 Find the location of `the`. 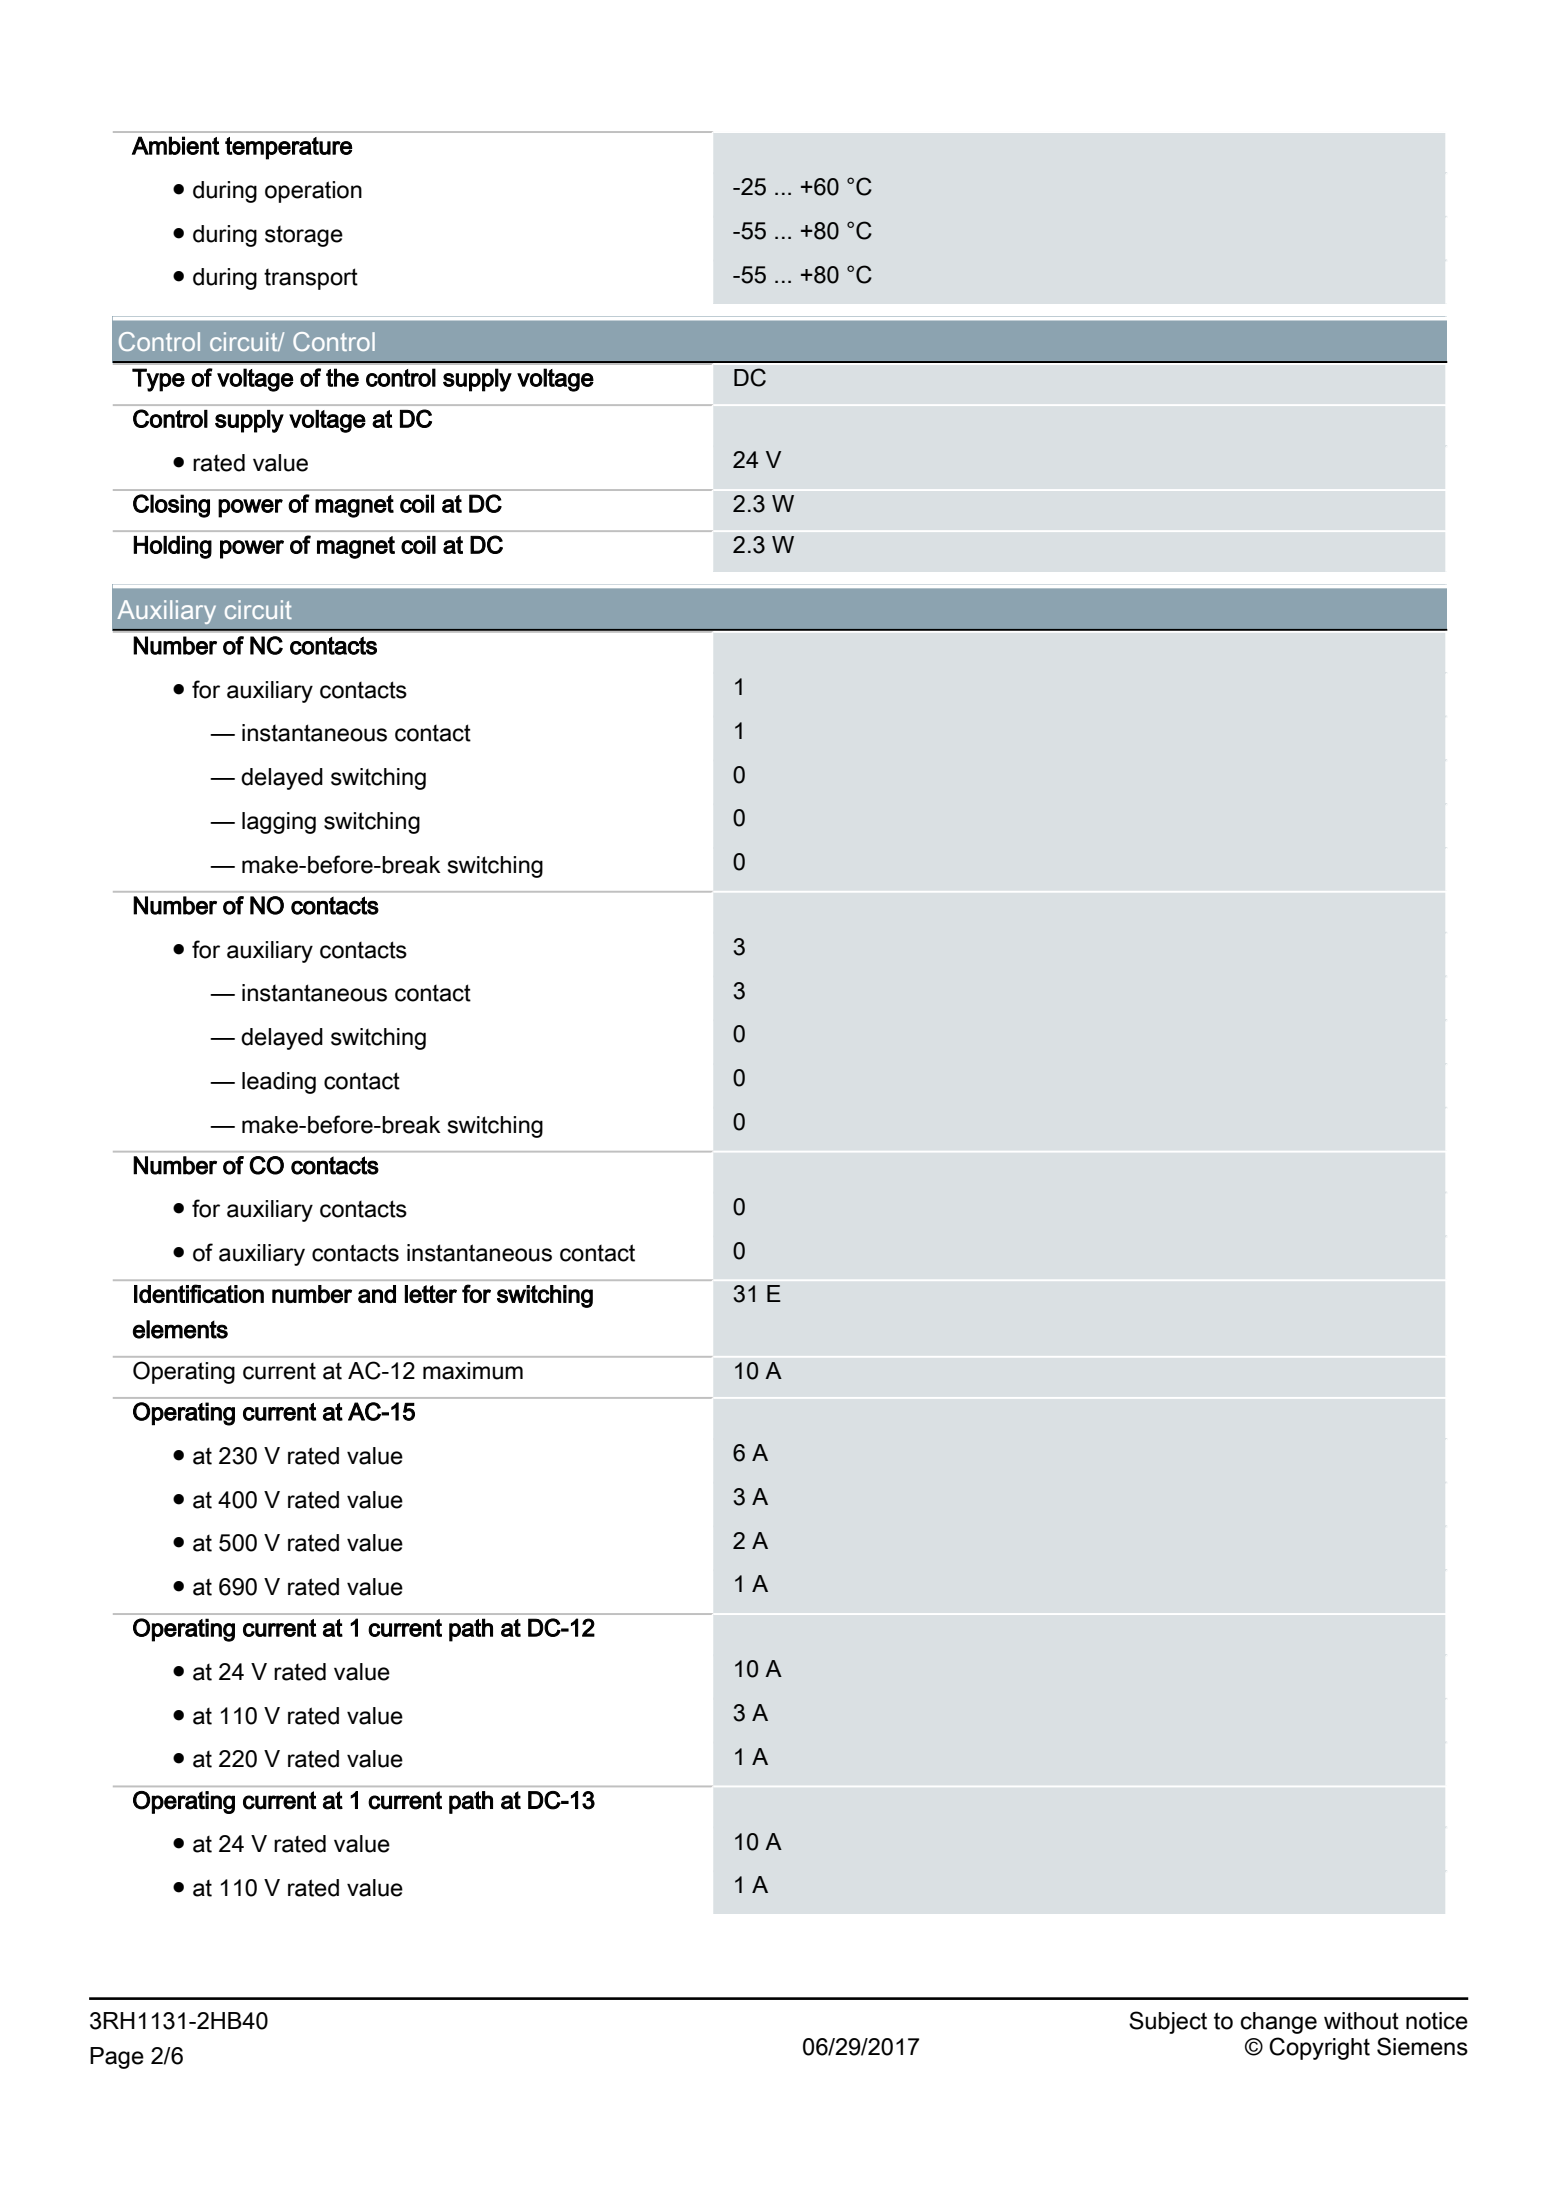

the is located at coordinates (342, 377).
